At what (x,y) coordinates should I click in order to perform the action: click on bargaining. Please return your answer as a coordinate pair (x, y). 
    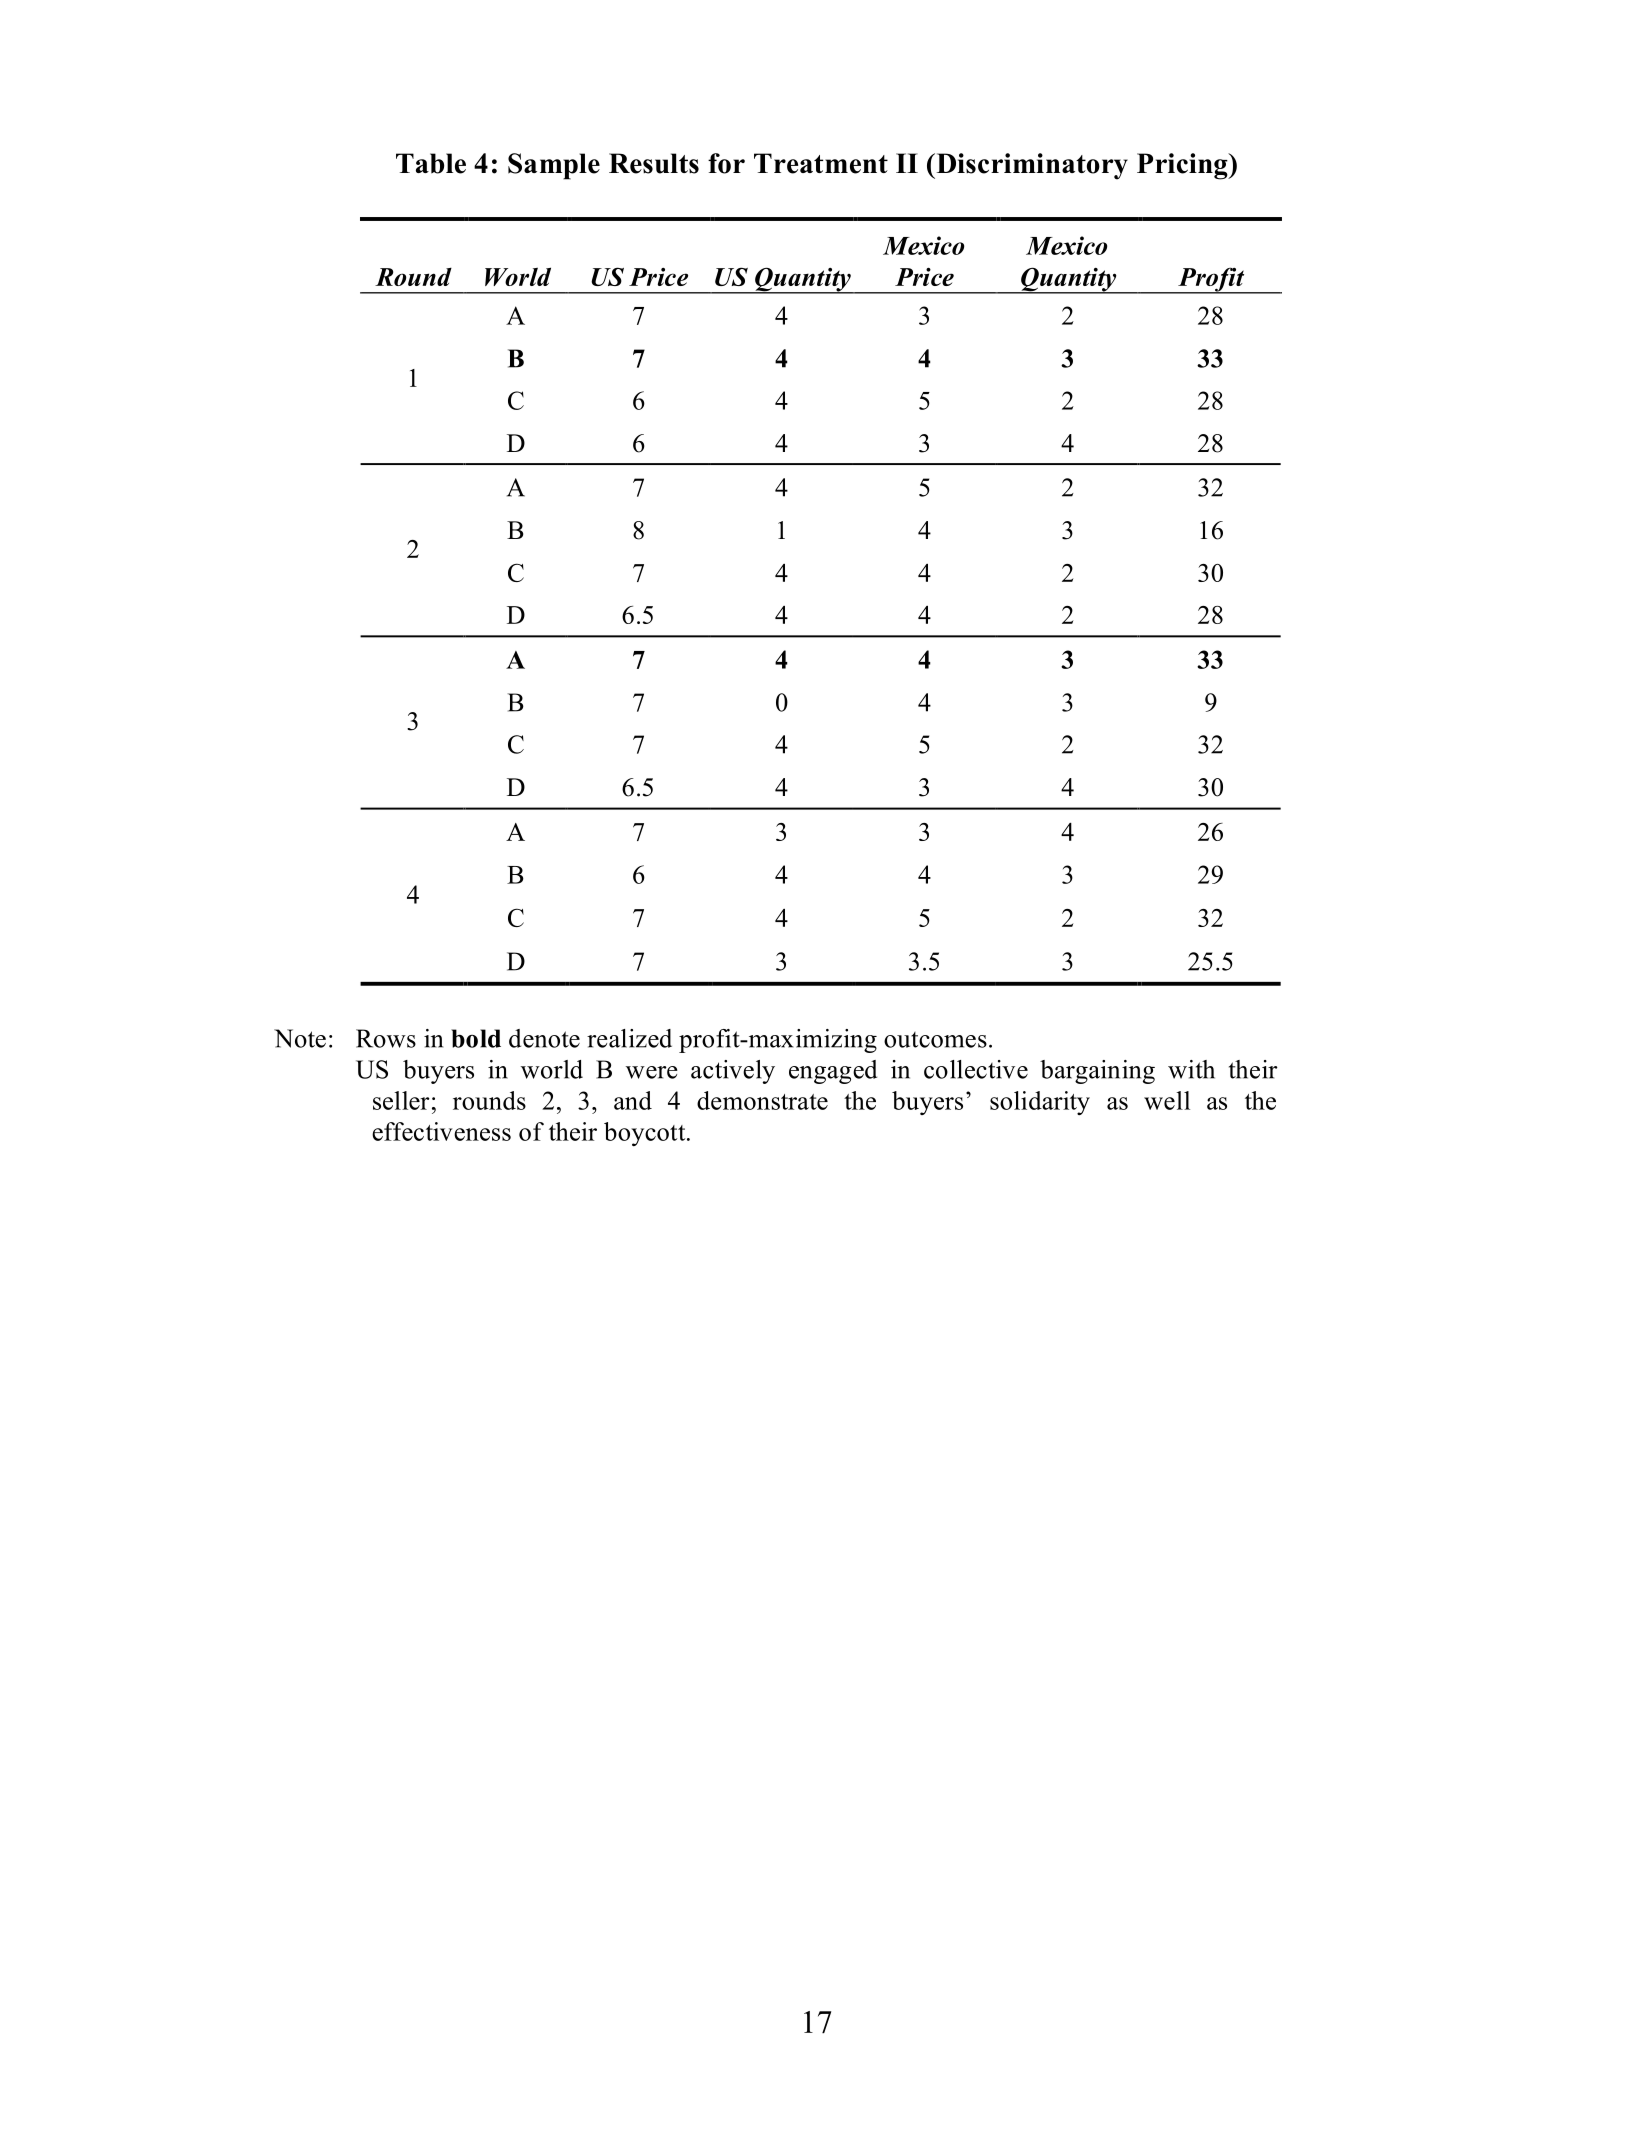
    Looking at the image, I should click on (1097, 1072).
